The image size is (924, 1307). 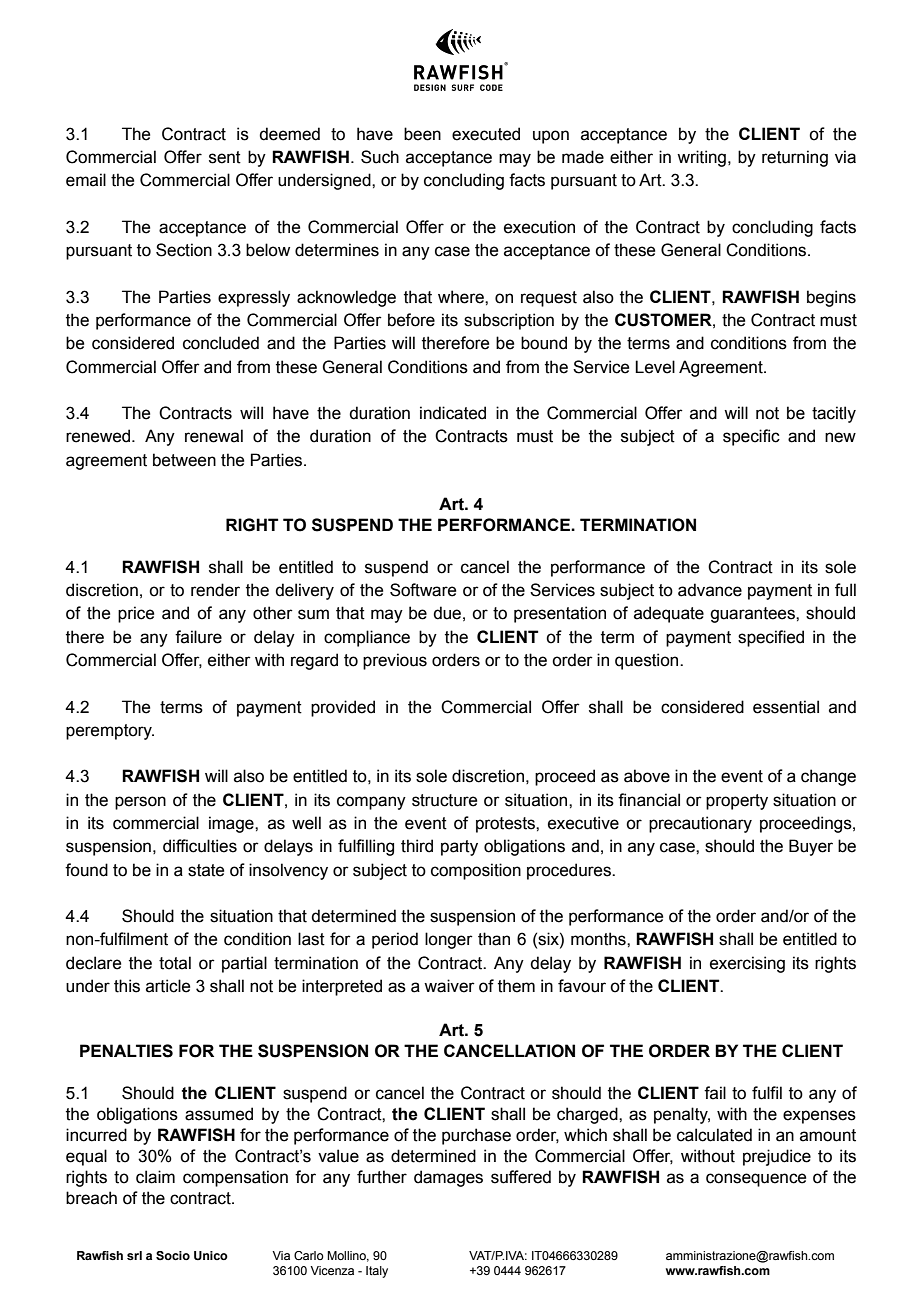 What do you see at coordinates (221, 343) in the image?
I see `concluded` at bounding box center [221, 343].
